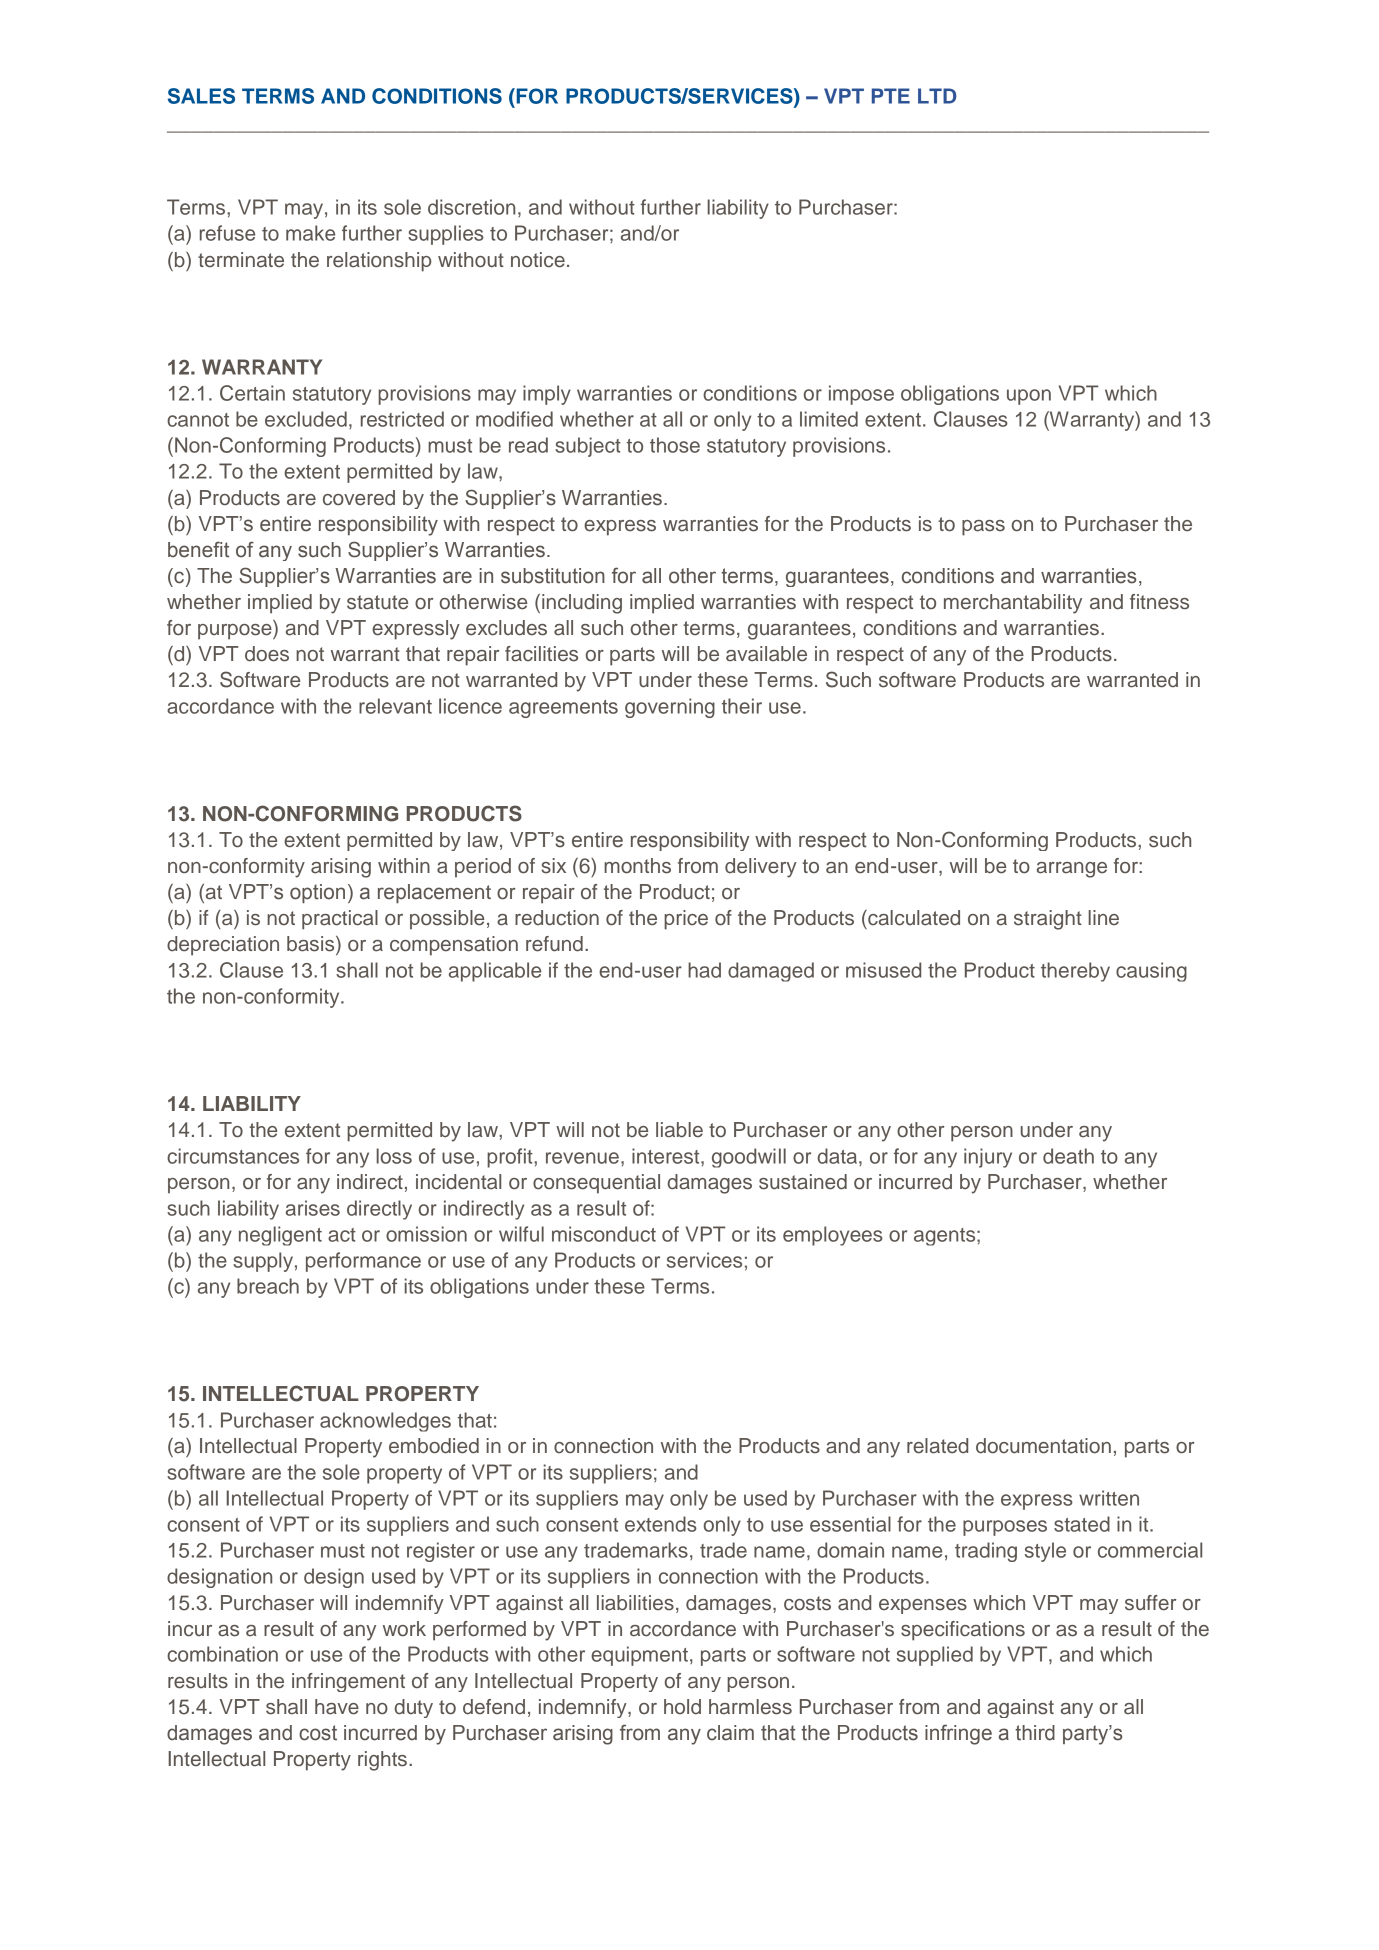 This image has width=1379, height=1950. Describe the element at coordinates (1048, 920) in the image. I see `straight` at that location.
